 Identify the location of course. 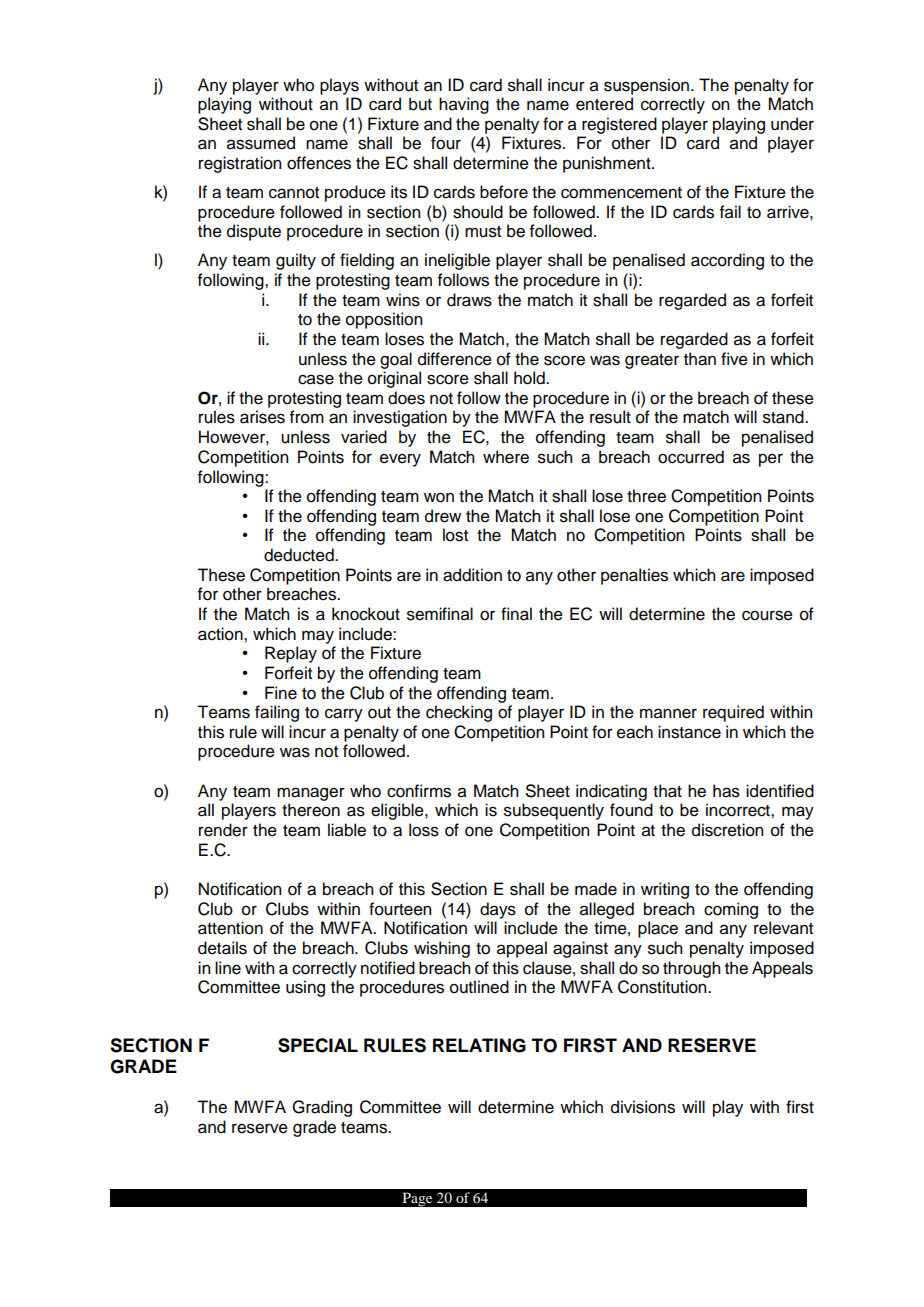
(767, 615).
